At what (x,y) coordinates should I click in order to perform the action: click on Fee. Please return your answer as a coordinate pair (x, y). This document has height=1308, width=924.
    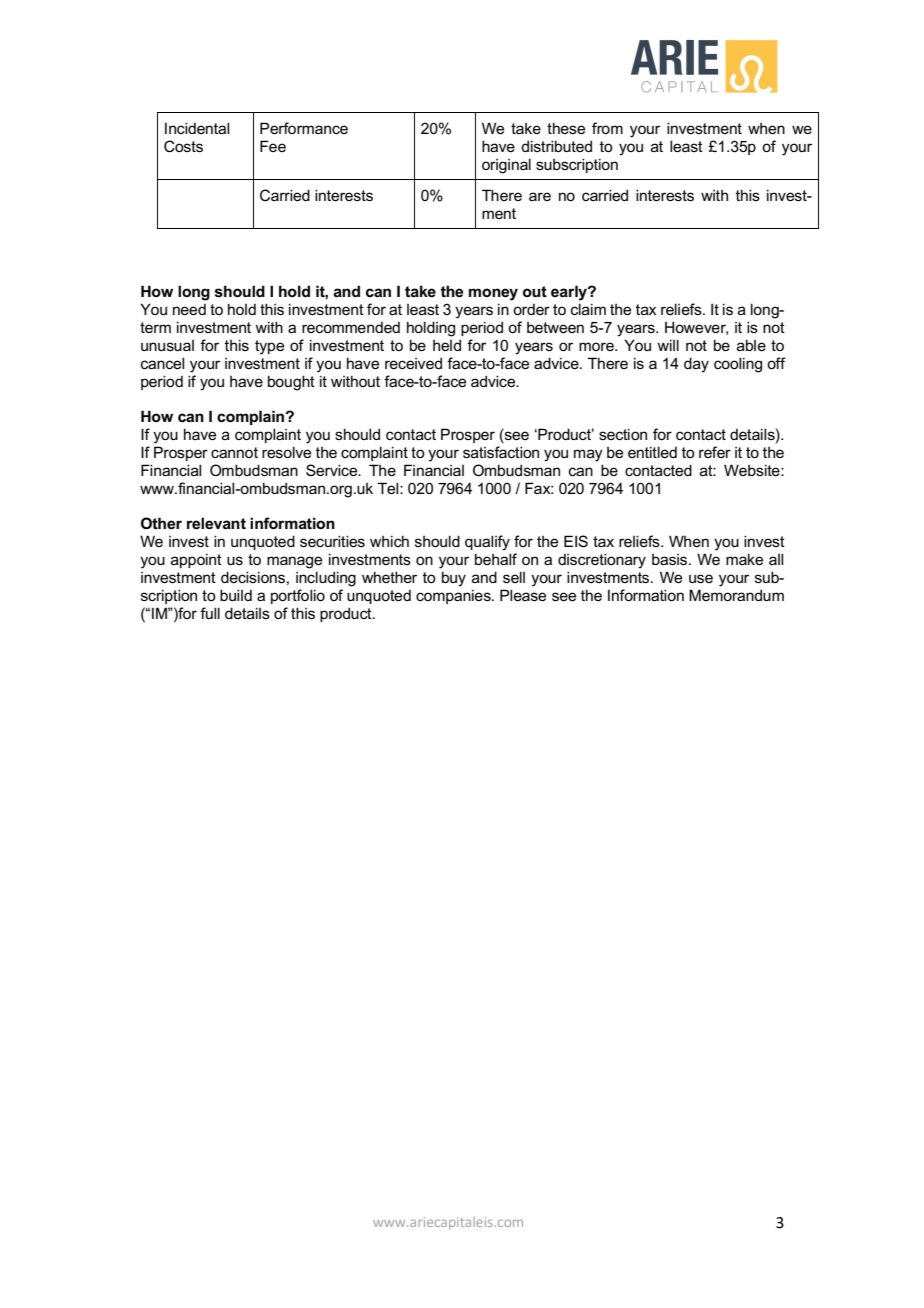
    Looking at the image, I should click on (273, 146).
